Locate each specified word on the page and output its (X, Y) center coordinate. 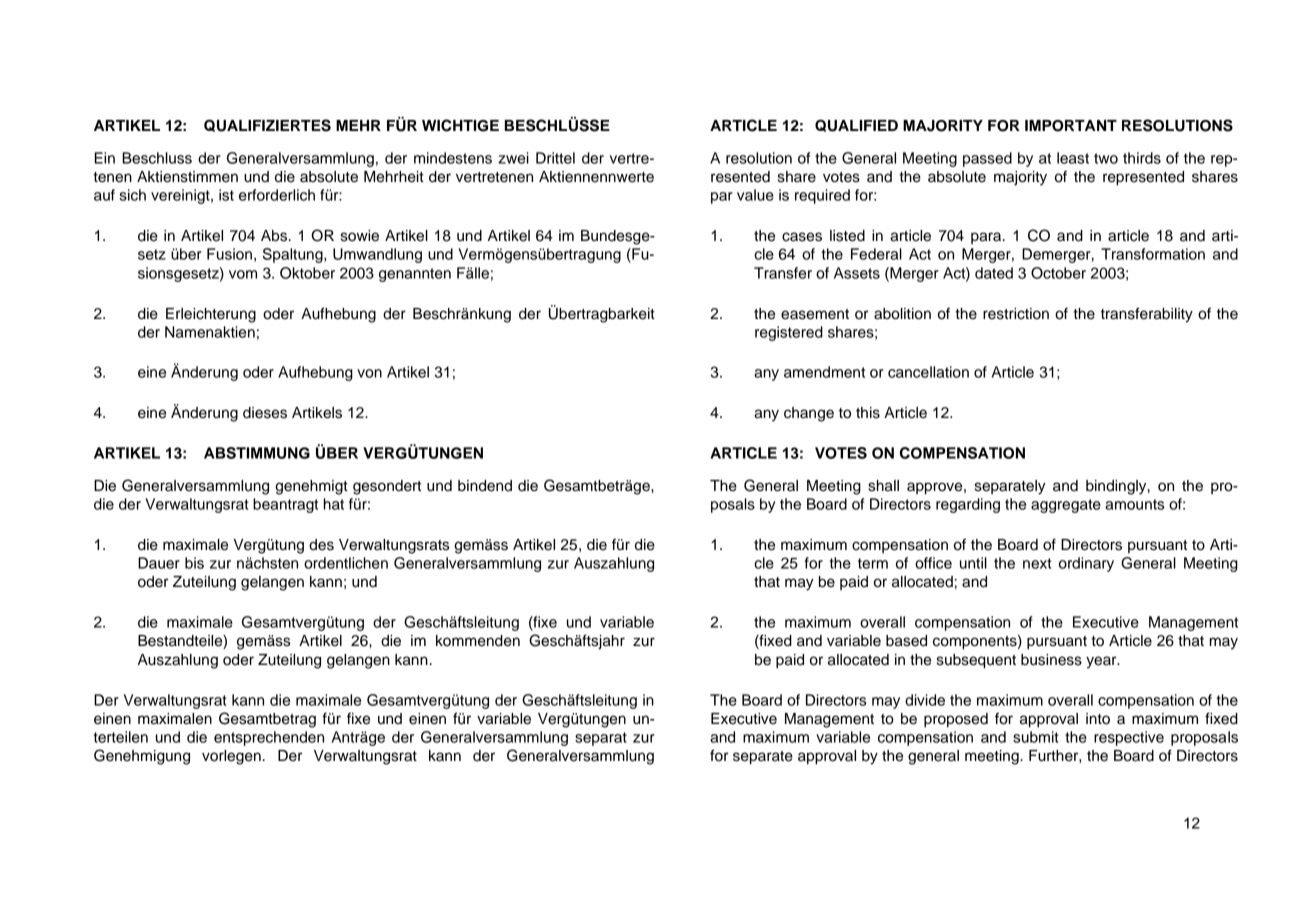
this (868, 413)
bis (194, 563)
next (1037, 563)
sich (132, 195)
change (809, 414)
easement (815, 314)
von (369, 373)
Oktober (307, 273)
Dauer (159, 563)
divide (925, 700)
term (873, 563)
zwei (513, 158)
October (1058, 273)
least (1073, 158)
